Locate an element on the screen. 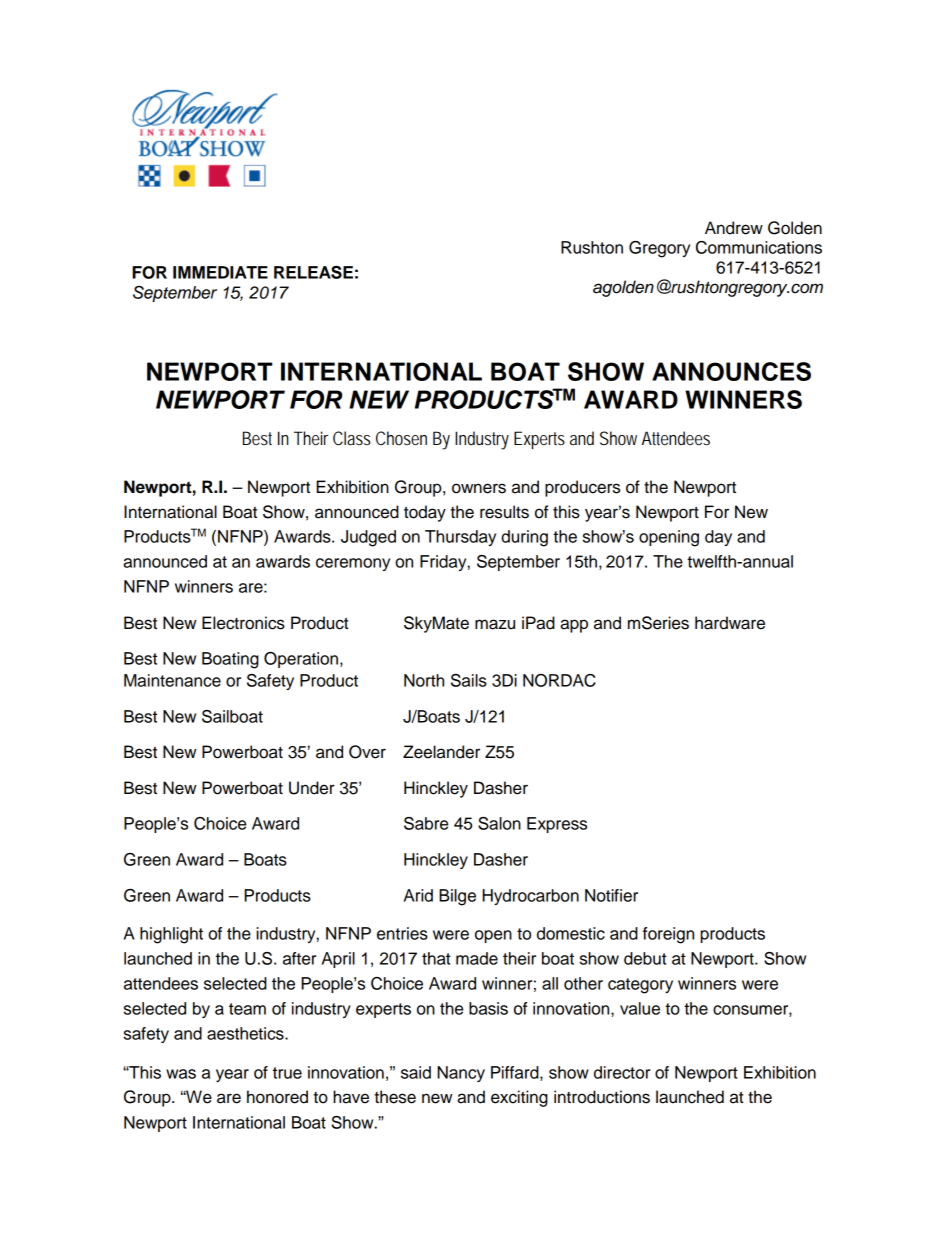 The width and height of the screenshot is (952, 1233). Nancy is located at coordinates (461, 1074).
